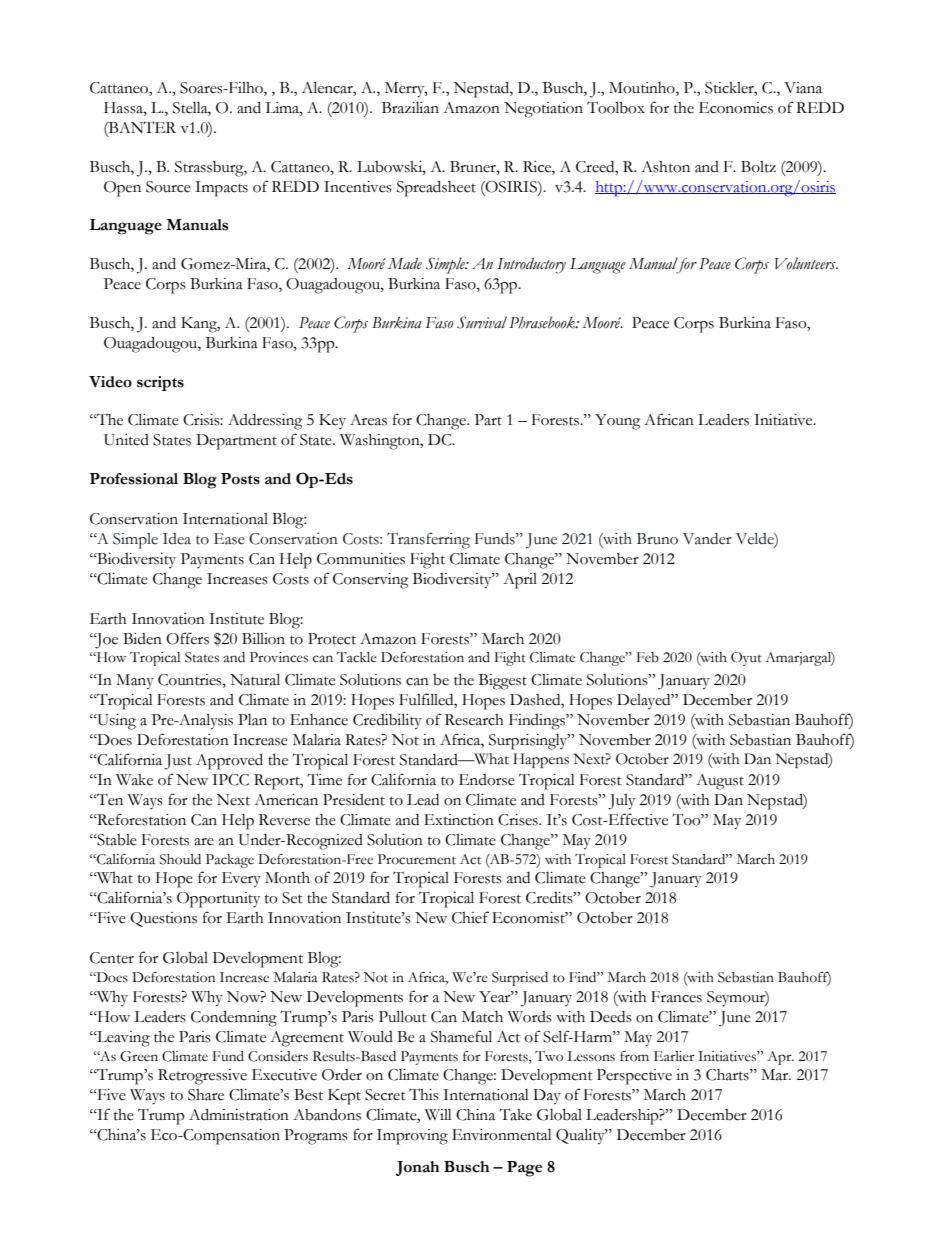  Describe the element at coordinates (218, 900) in the page. I see `Opportunity` at that location.
